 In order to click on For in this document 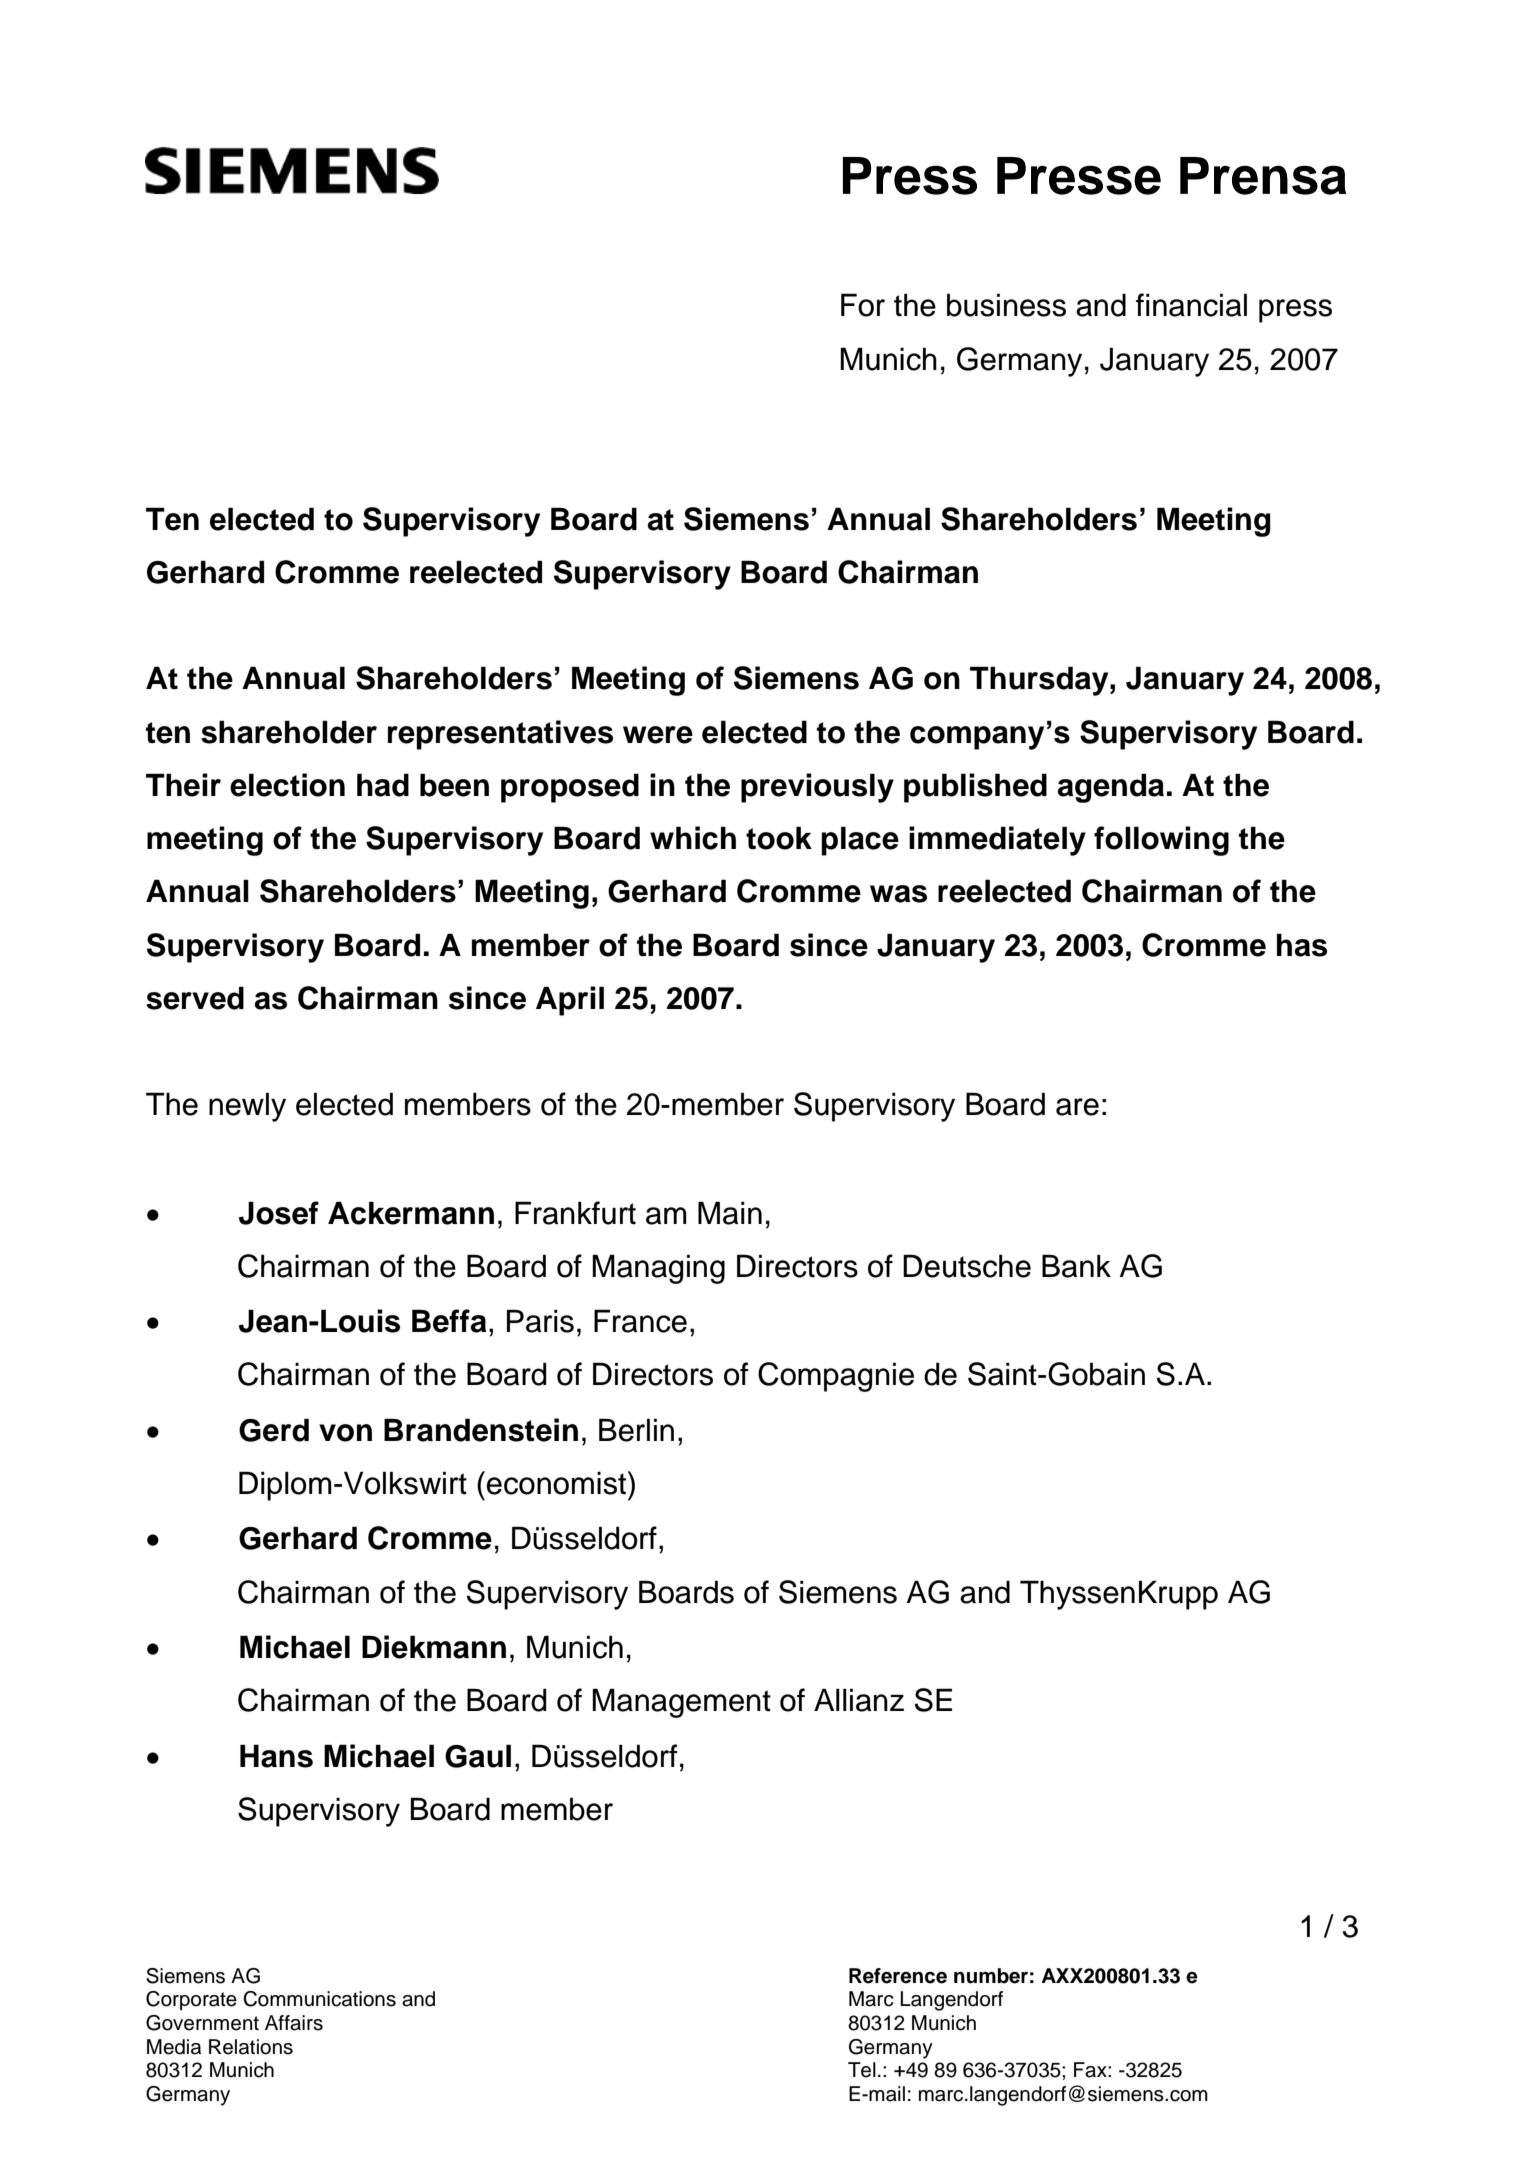, I will do `click(863, 305)`.
